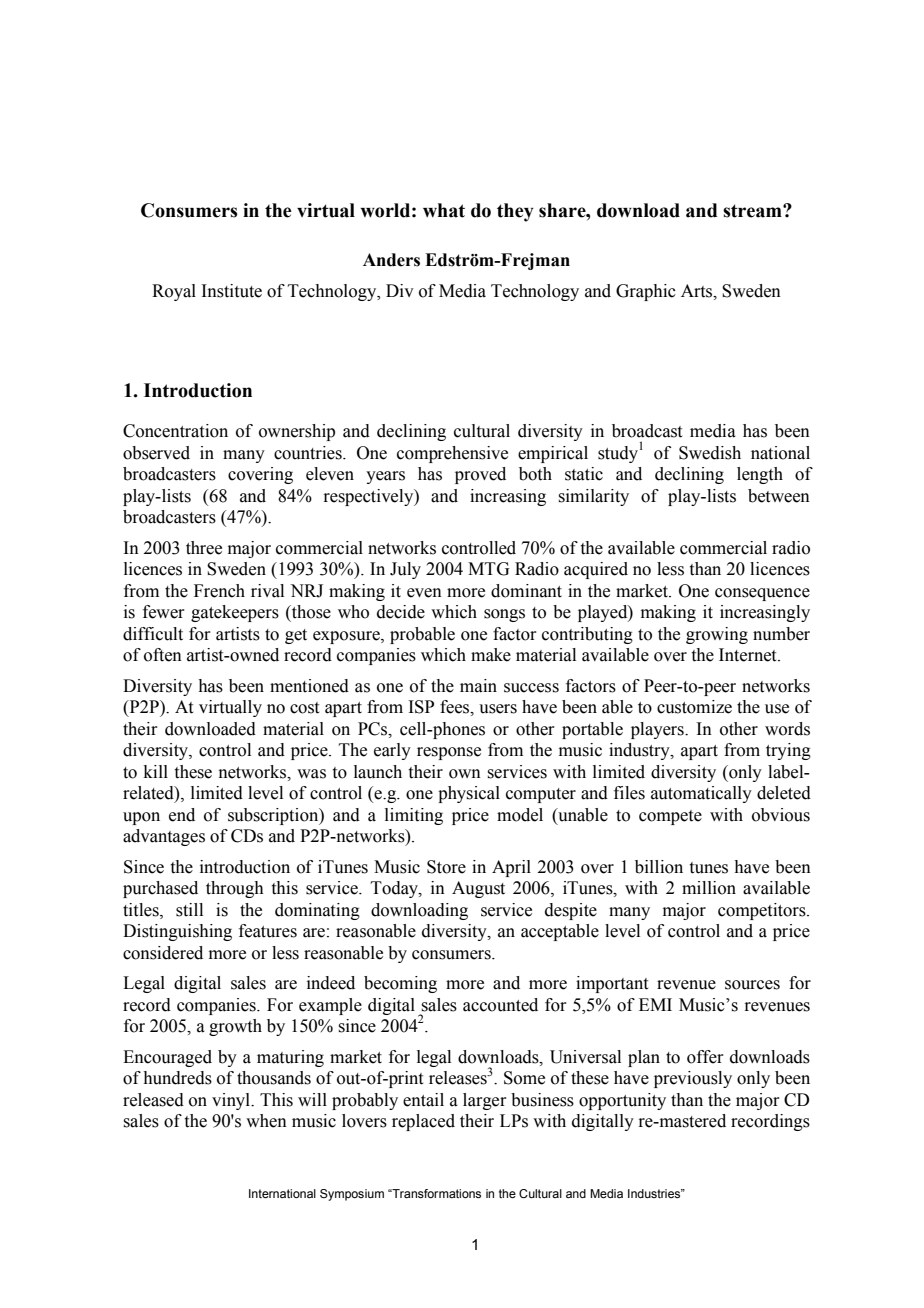 Image resolution: width=924 pixels, height=1308 pixels. I want to click on physical, so click(469, 794).
